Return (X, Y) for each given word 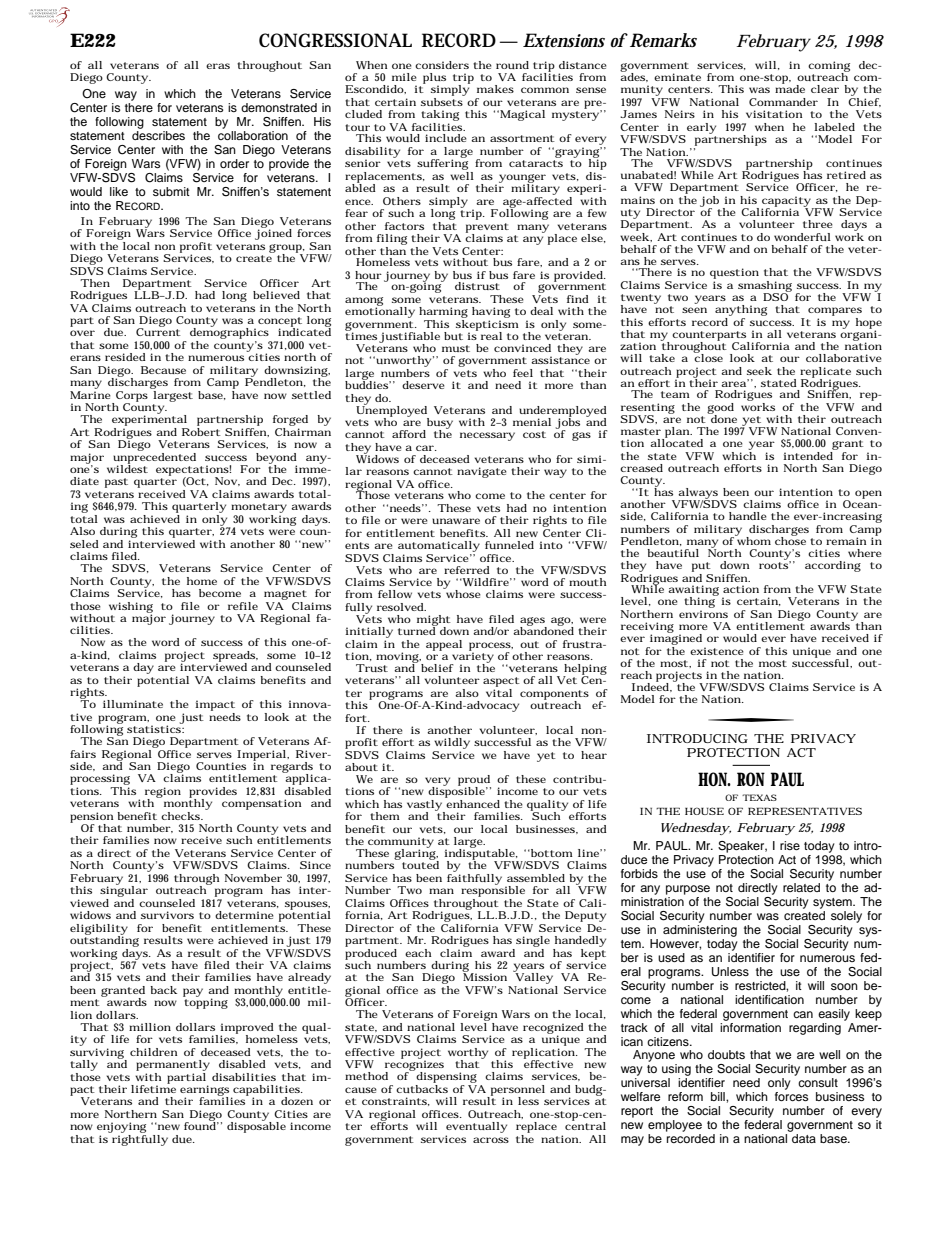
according (833, 566)
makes (495, 89)
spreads (235, 657)
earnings (206, 1091)
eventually (476, 1129)
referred (467, 570)
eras (218, 66)
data (803, 1137)
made (790, 88)
